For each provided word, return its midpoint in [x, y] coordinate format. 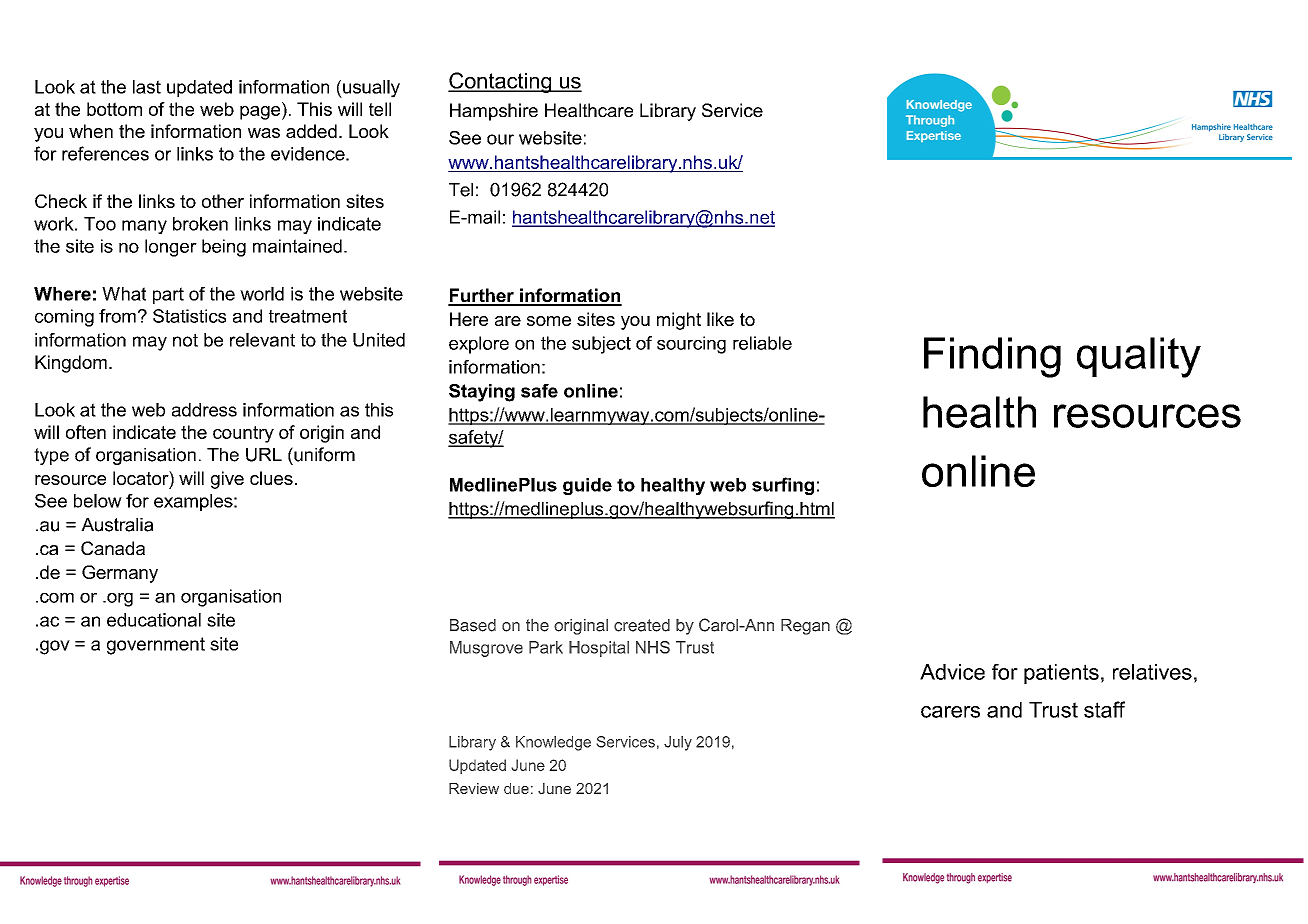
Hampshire [494, 112]
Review [474, 788]
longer [171, 248]
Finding [992, 357]
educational [154, 620]
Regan [805, 627]
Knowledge [553, 743]
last [147, 87]
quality [1139, 357]
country [243, 434]
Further [482, 296]
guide [587, 486]
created [642, 625]
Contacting [501, 82]
